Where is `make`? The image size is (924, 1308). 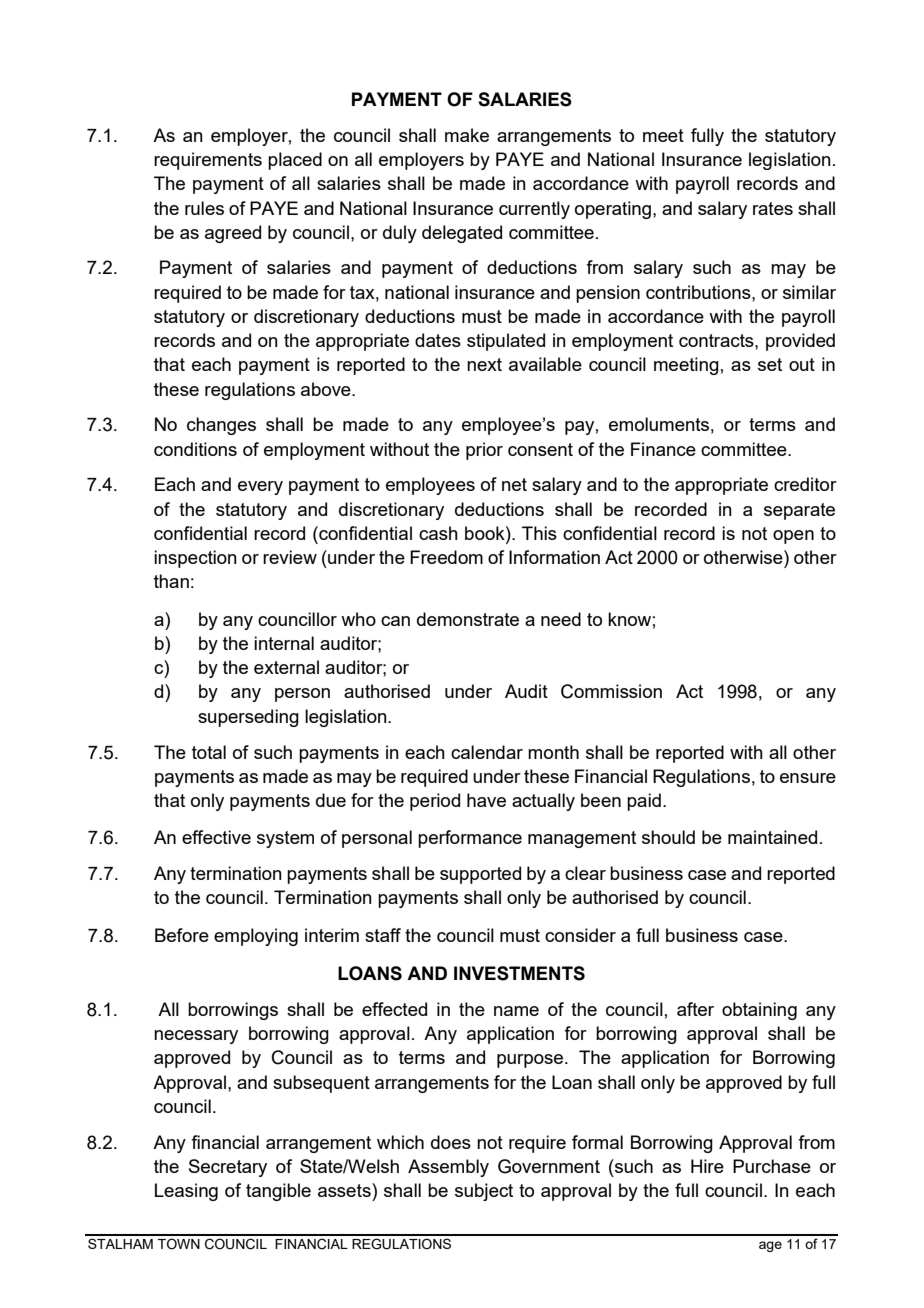
make is located at coordinates (467, 135).
